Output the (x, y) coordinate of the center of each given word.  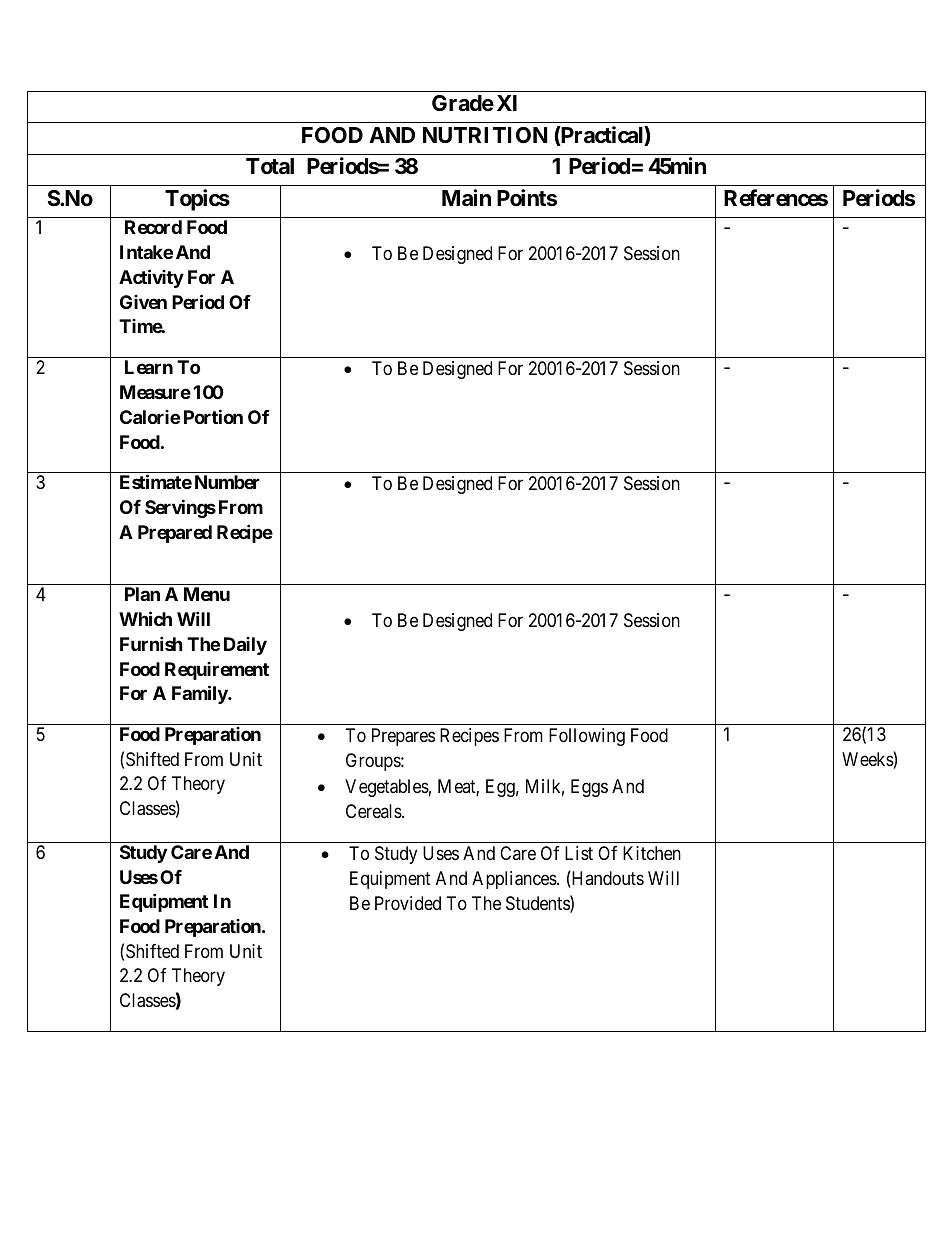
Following (587, 737)
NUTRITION (485, 135)
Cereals (374, 811)
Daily (245, 646)
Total (270, 166)
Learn (149, 367)
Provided (408, 903)
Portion (213, 416)
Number (227, 482)
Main (466, 198)
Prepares (403, 737)
